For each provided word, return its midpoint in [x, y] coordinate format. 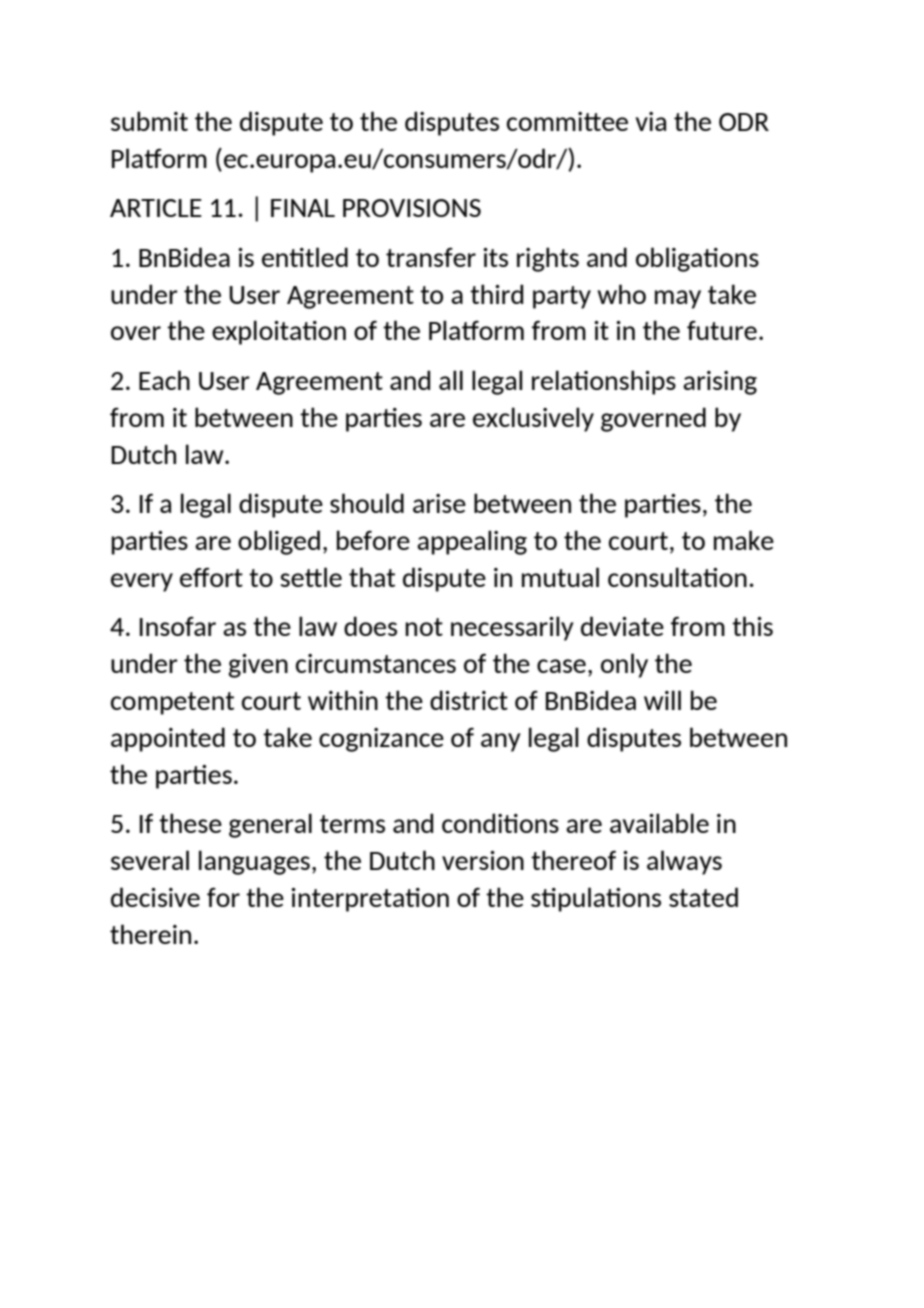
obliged [279, 542]
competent [172, 703]
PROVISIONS [412, 208]
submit [149, 121]
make [744, 540]
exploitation [279, 332]
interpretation [370, 900]
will [662, 700]
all [451, 380]
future [722, 330]
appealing [472, 542]
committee [567, 121]
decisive [155, 897]
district [469, 700]
